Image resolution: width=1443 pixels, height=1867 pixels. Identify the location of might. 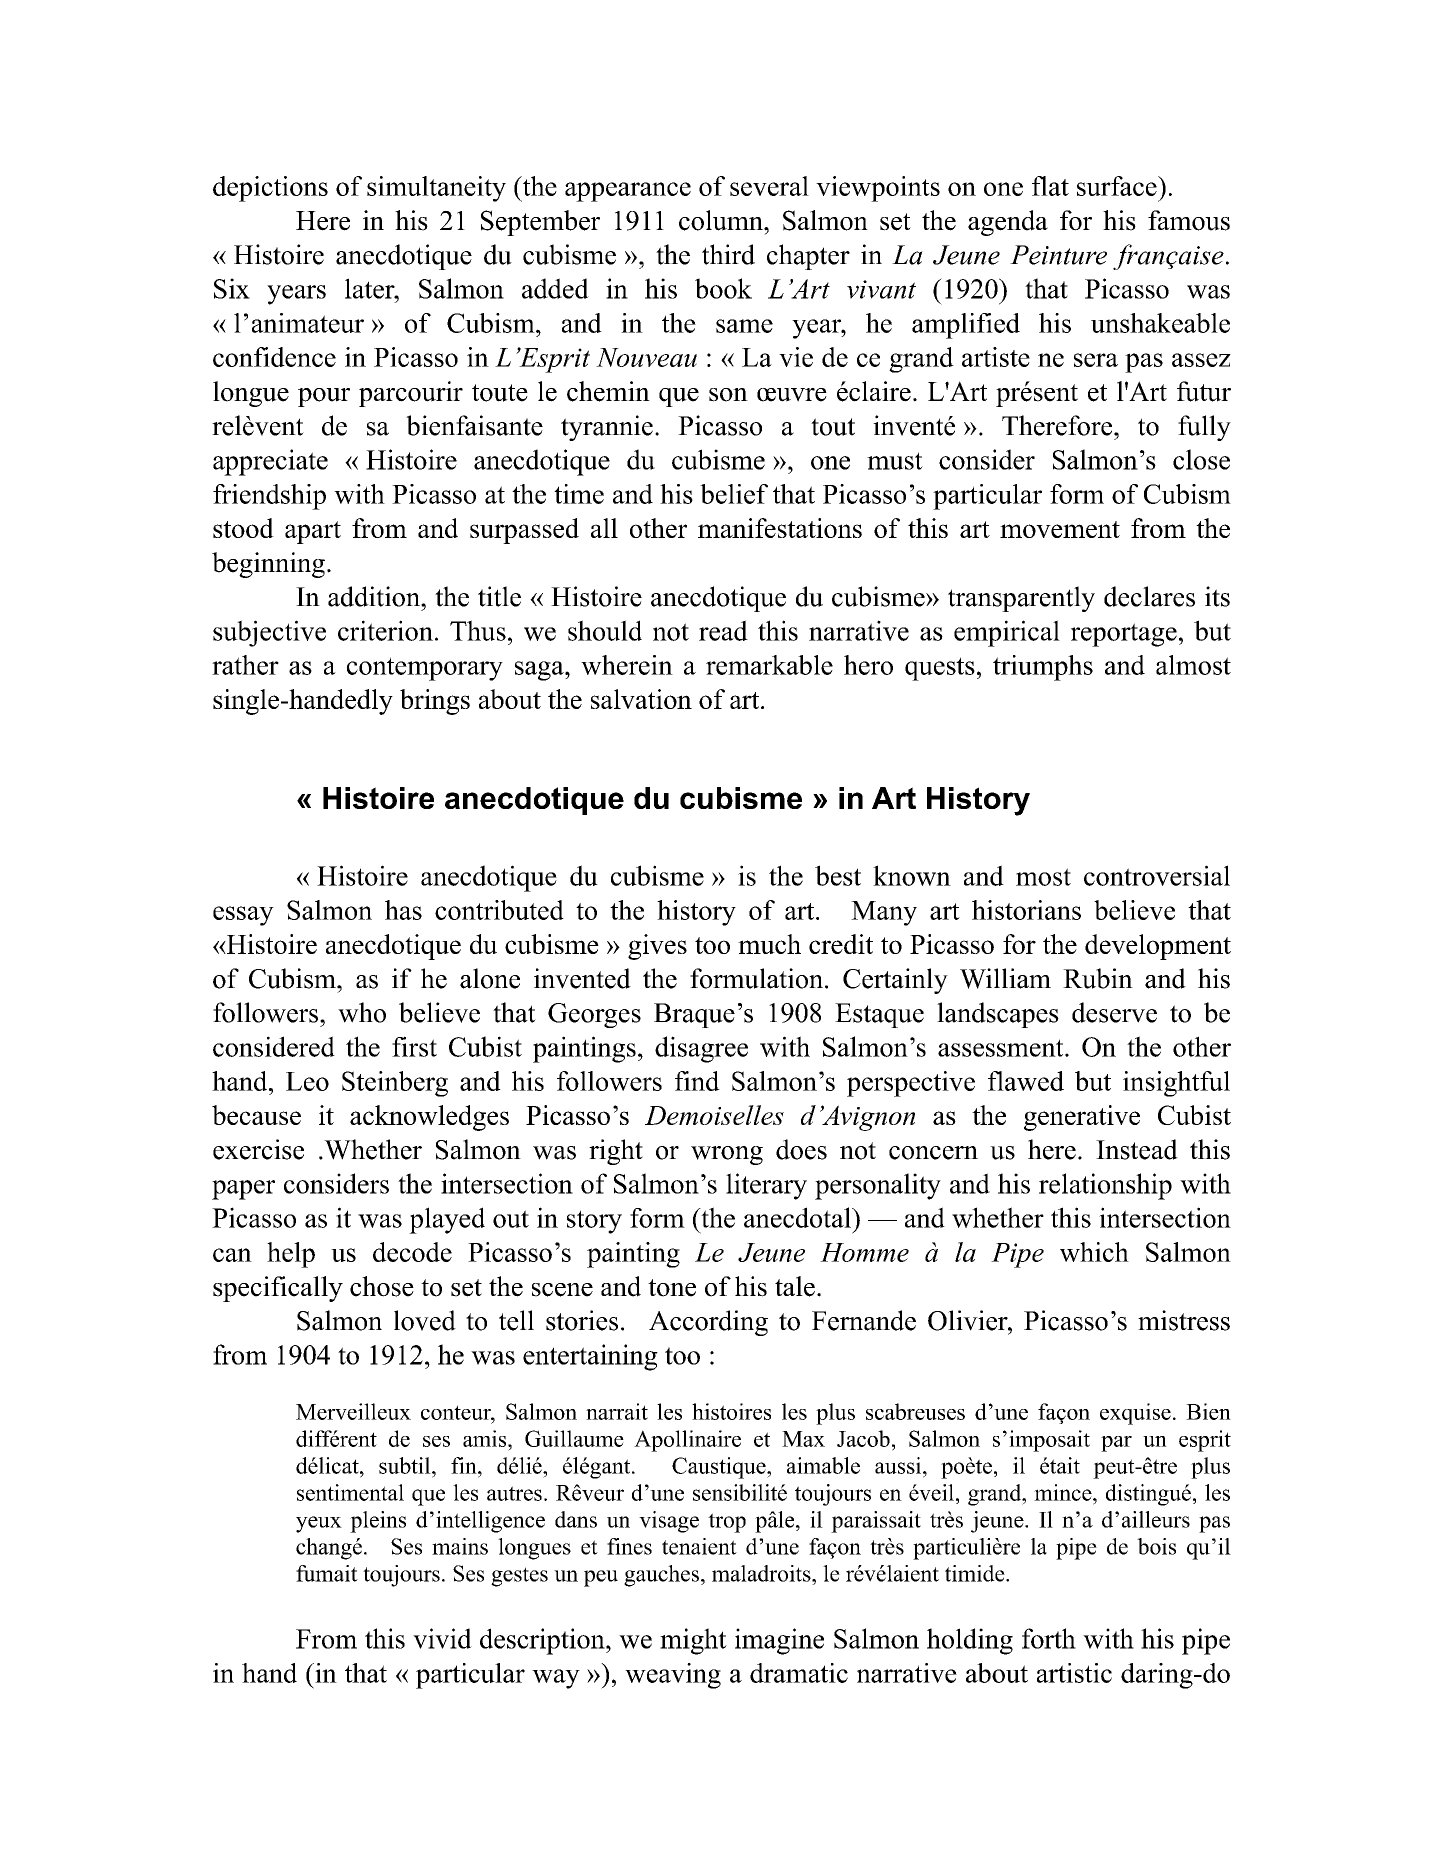
(693, 1641).
